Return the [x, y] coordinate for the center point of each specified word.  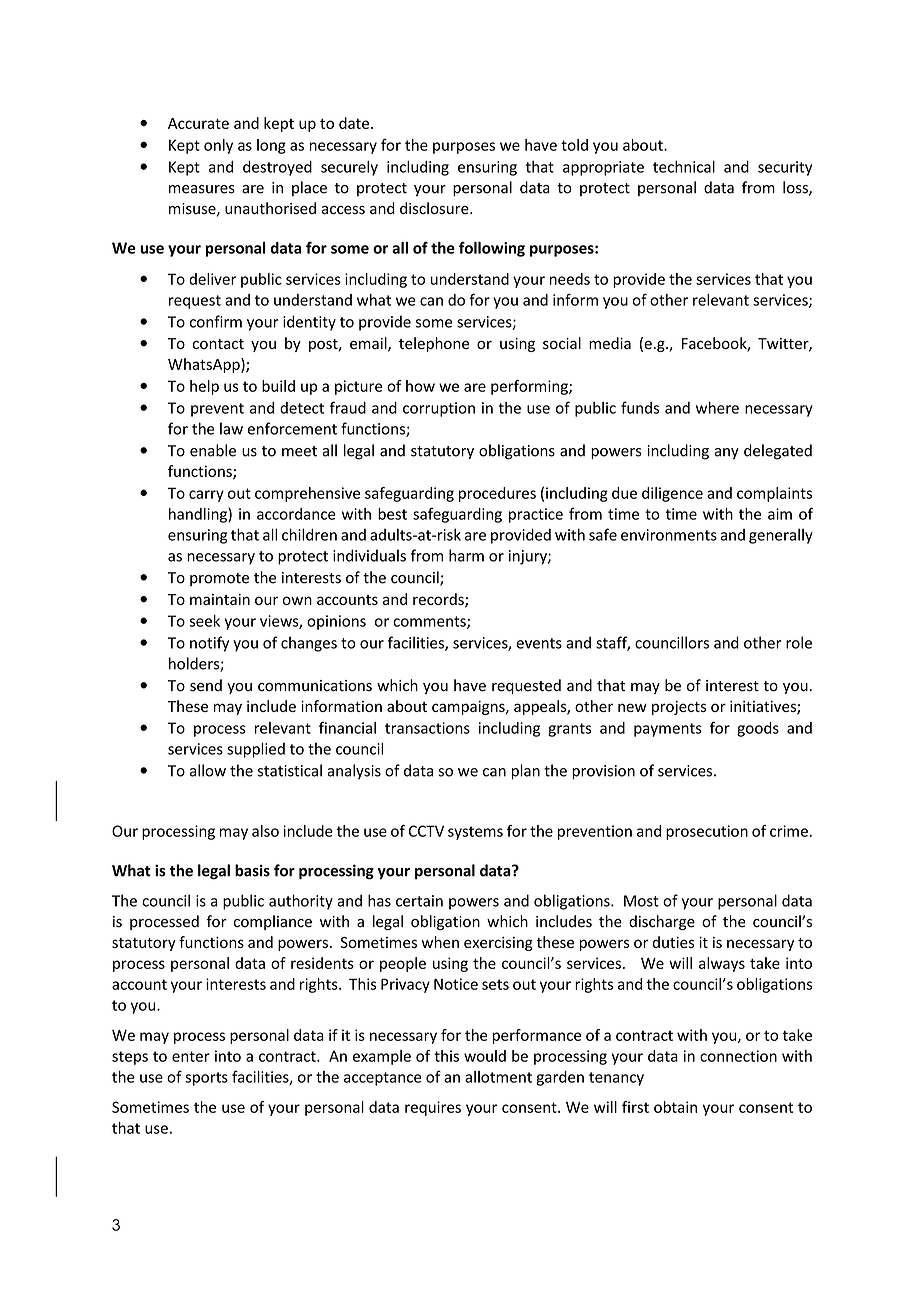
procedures [497, 494]
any [727, 453]
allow [208, 770]
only [218, 146]
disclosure [435, 208]
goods [758, 729]
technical [684, 166]
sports [206, 1079]
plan [526, 772]
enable [213, 450]
